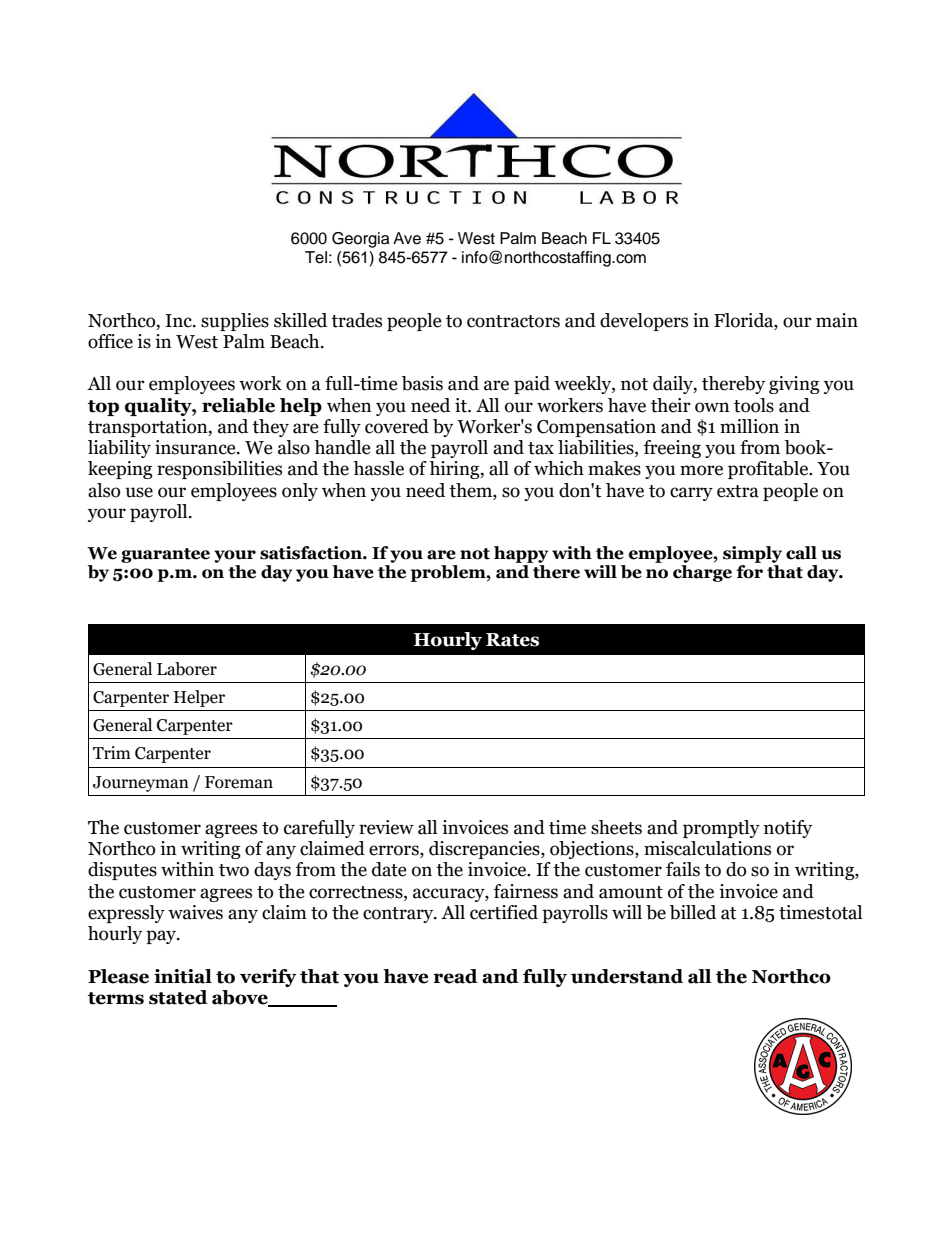 The image size is (952, 1233). What do you see at coordinates (749, 426) in the image?
I see `million` at bounding box center [749, 426].
